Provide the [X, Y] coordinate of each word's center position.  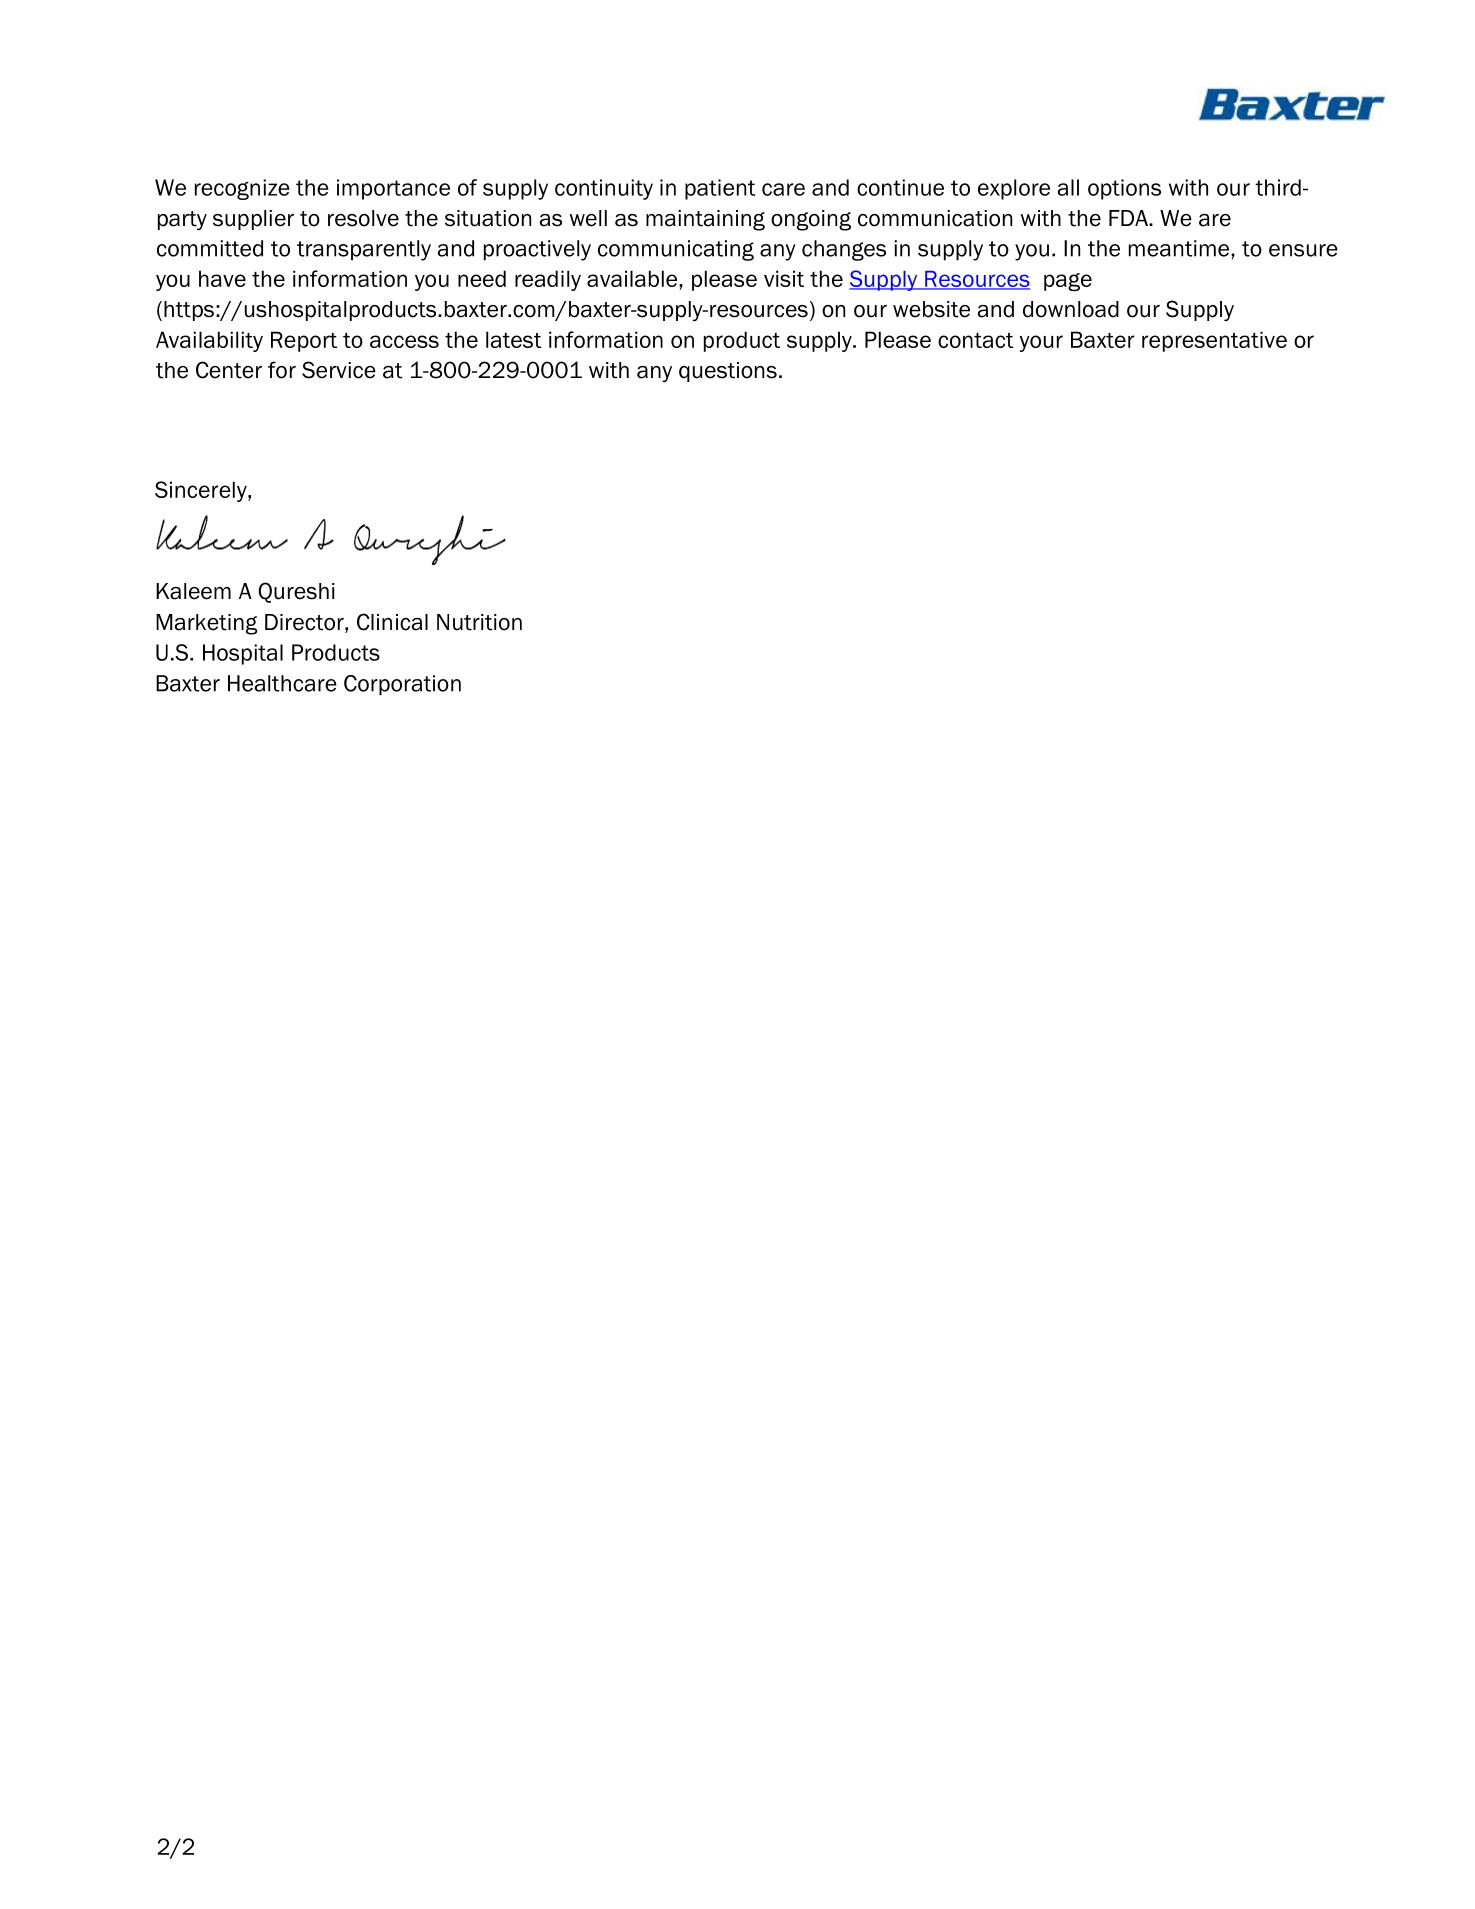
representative [1214, 341]
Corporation [402, 685]
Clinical [392, 622]
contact [976, 340]
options [1124, 189]
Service [339, 370]
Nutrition [479, 622]
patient [720, 189]
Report [304, 341]
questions [728, 372]
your [1041, 343]
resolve [363, 218]
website [931, 309]
